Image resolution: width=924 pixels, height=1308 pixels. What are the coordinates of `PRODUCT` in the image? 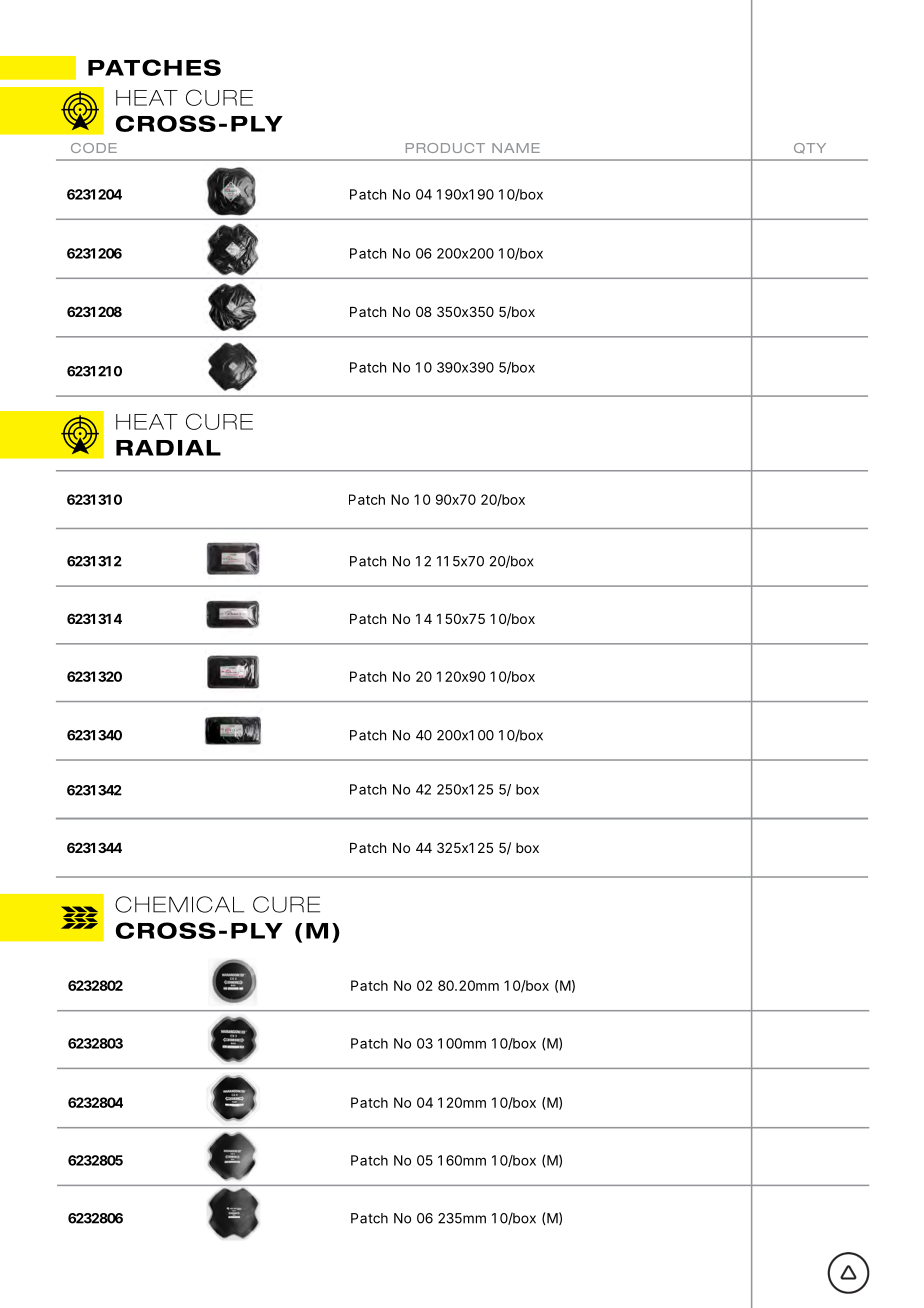 It's located at (445, 148).
